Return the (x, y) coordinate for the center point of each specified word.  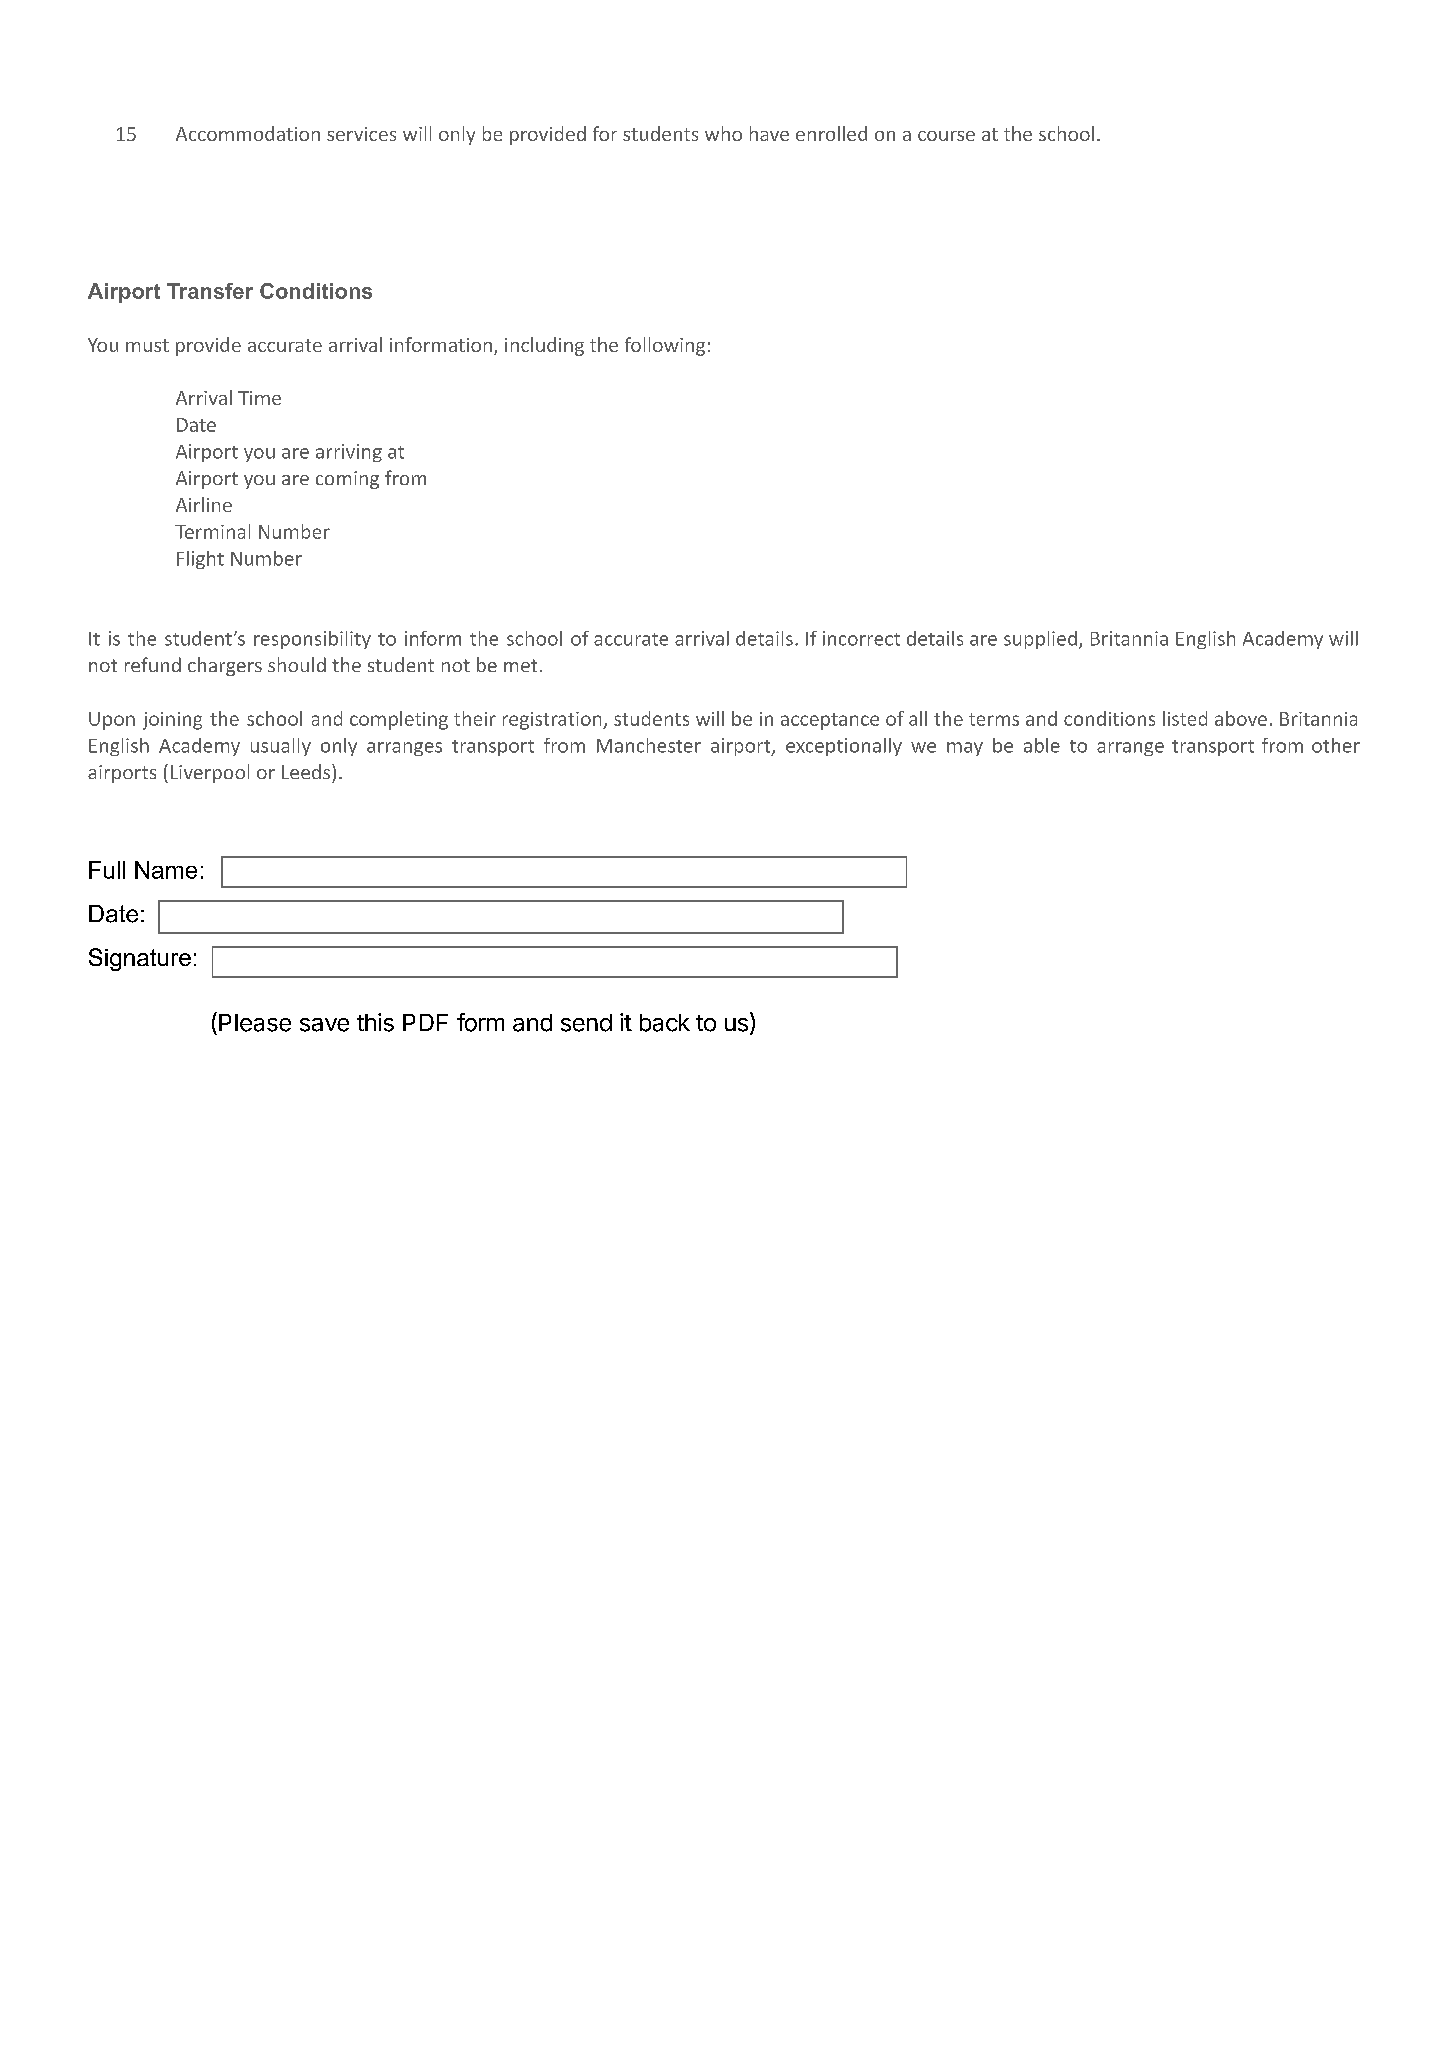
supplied (1040, 640)
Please (255, 1023)
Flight (200, 560)
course (946, 136)
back (665, 1023)
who (723, 133)
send (586, 1023)
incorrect (861, 638)
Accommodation (248, 133)
